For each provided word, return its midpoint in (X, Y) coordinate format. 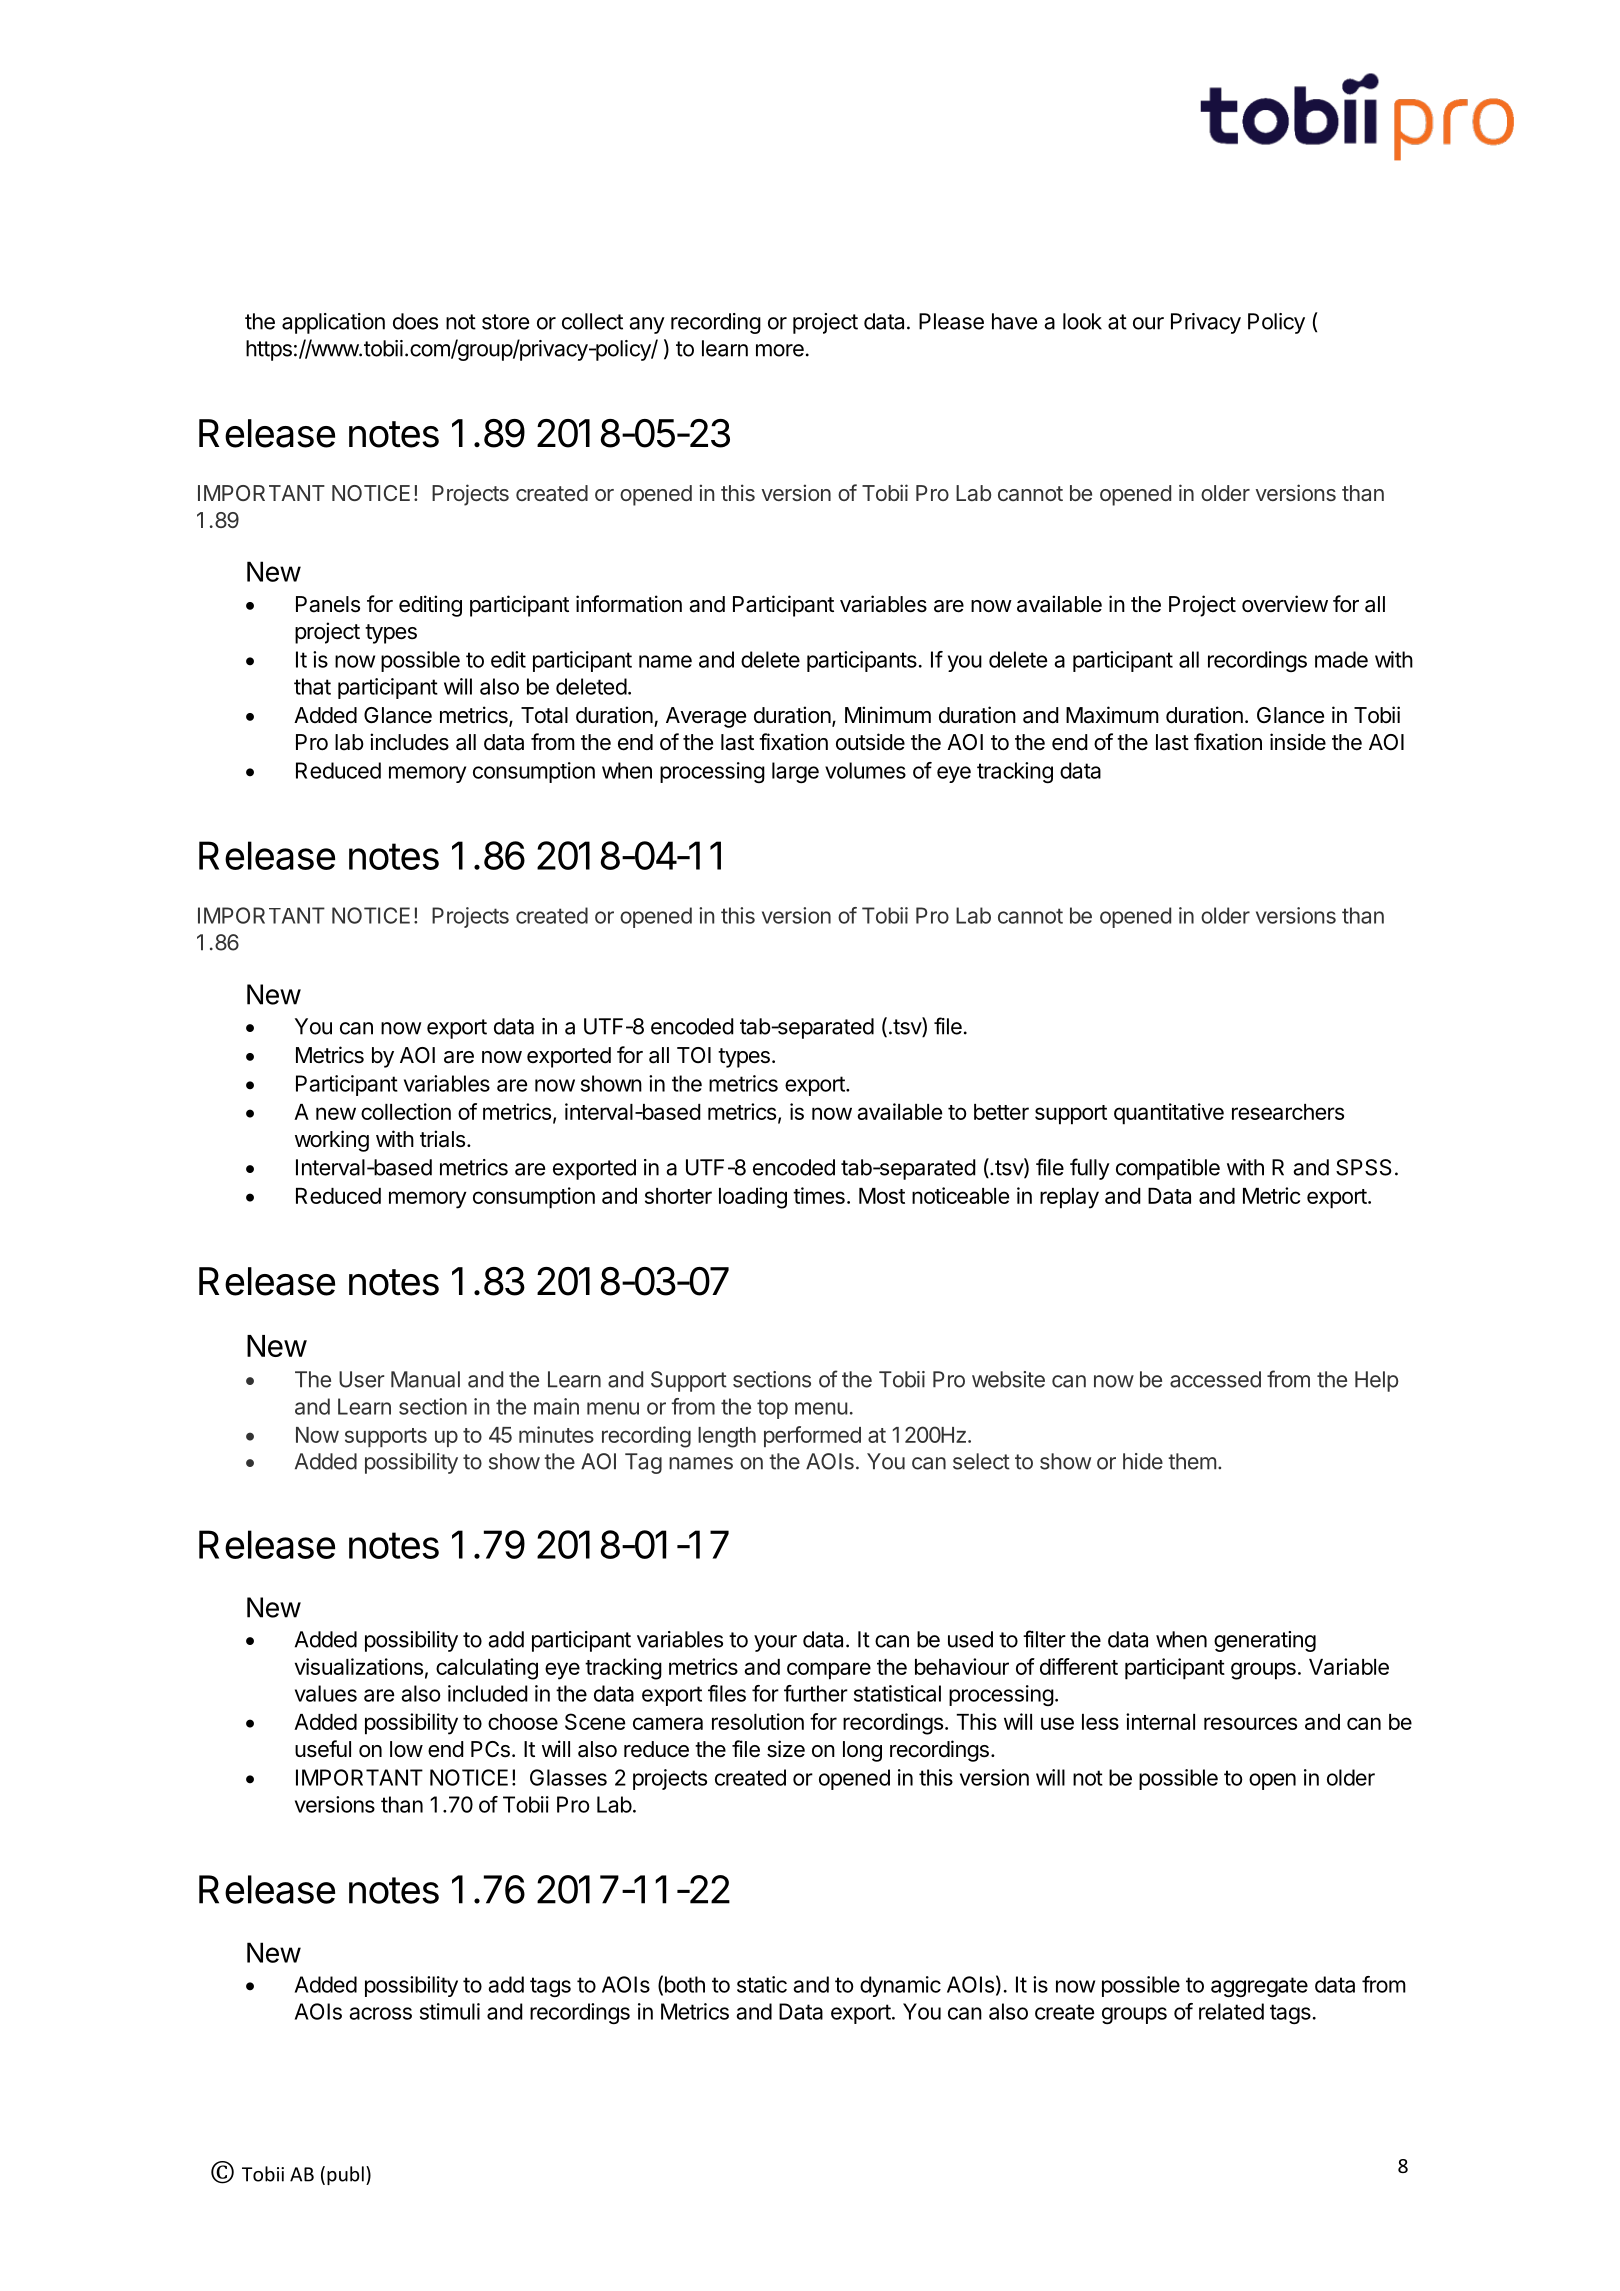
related (1231, 2011)
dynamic (900, 1986)
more (780, 350)
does (415, 321)
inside (1298, 742)
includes (409, 742)
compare (829, 1671)
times (819, 1195)
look (1082, 321)
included (488, 1693)
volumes (865, 770)
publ (345, 2175)
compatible (1168, 1169)
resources (1250, 1723)
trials (442, 1139)
